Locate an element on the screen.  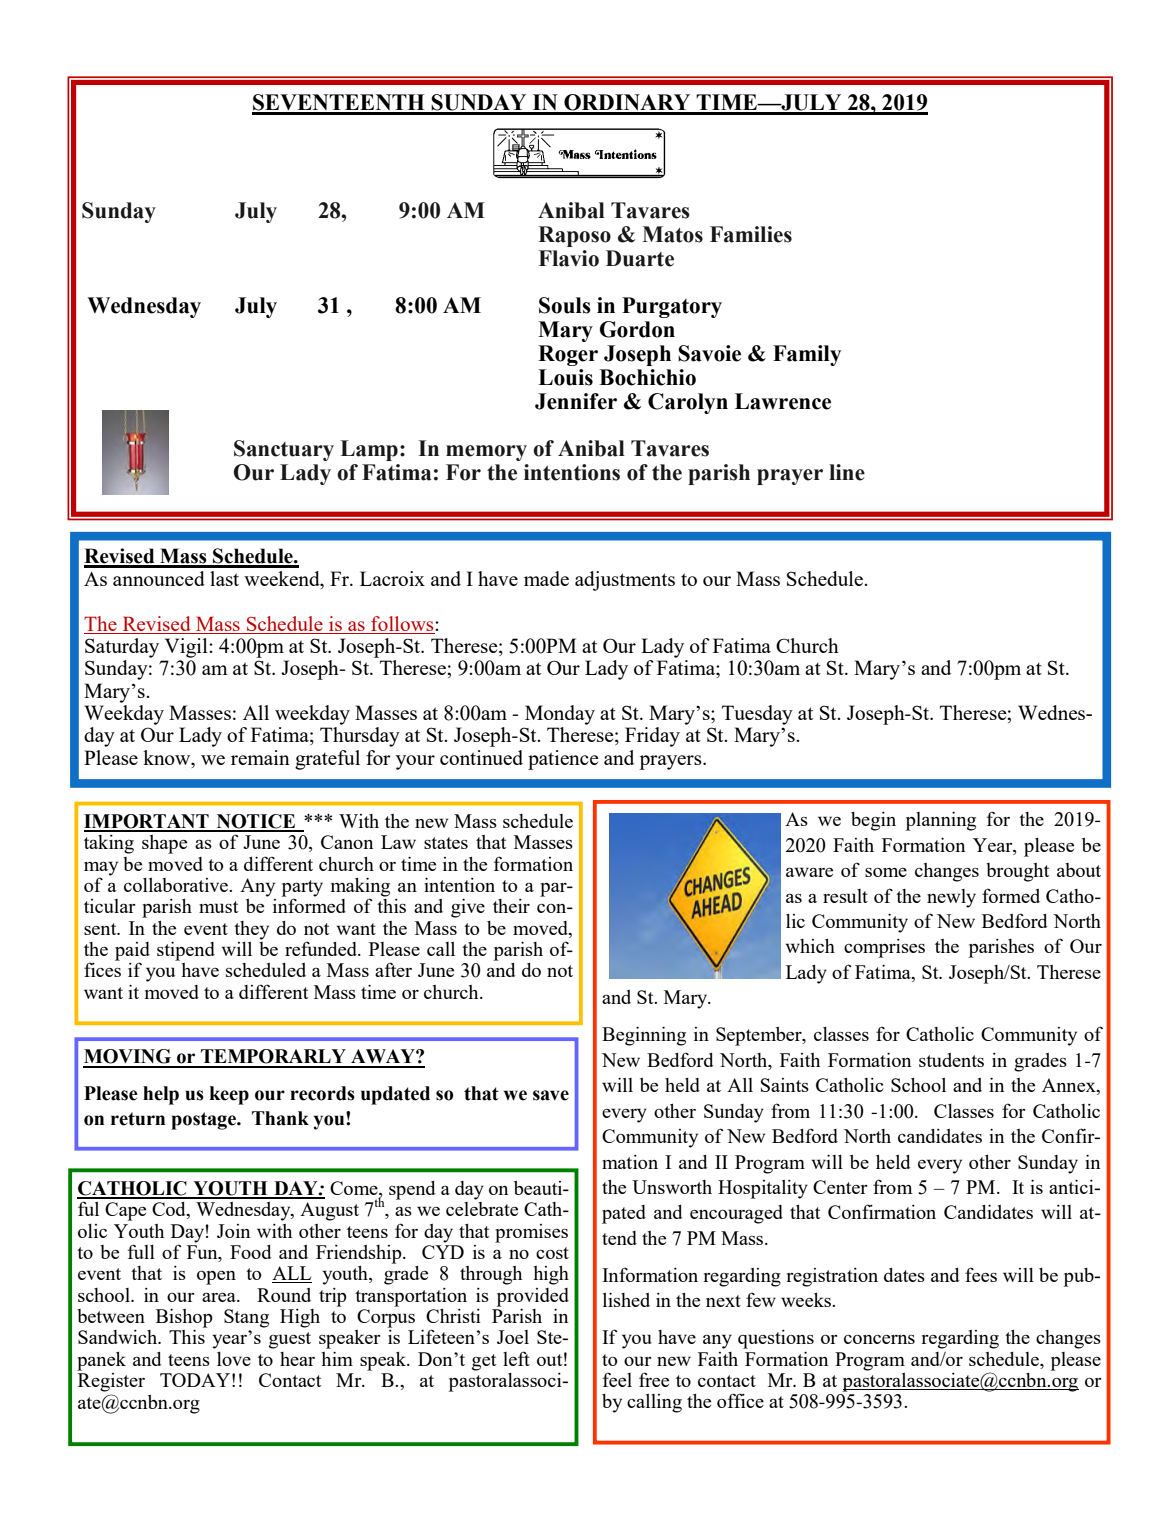
NOTICE is located at coordinates (256, 822).
